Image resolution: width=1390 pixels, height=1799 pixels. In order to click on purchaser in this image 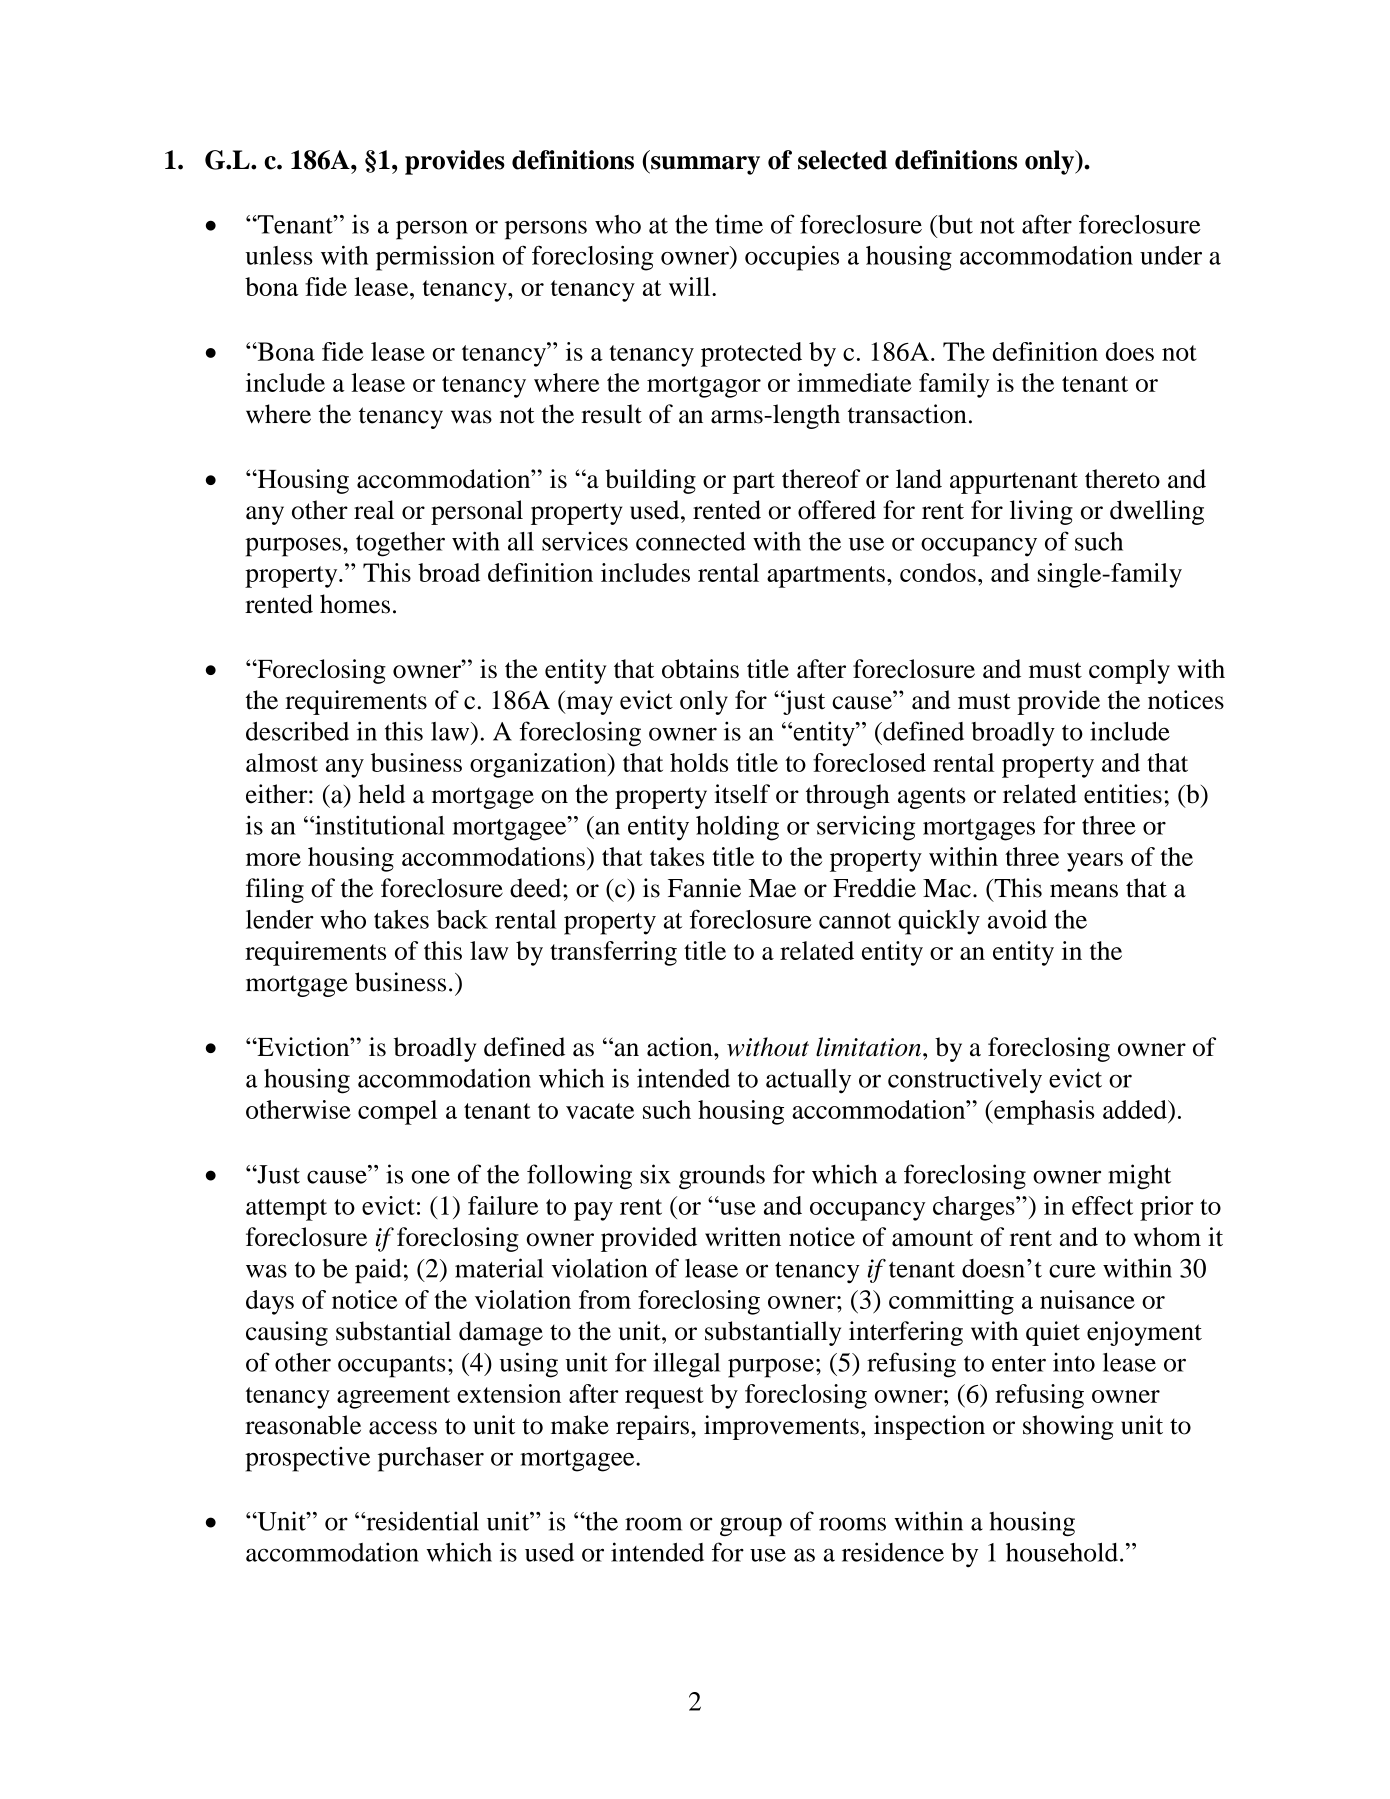, I will do `click(431, 1459)`.
